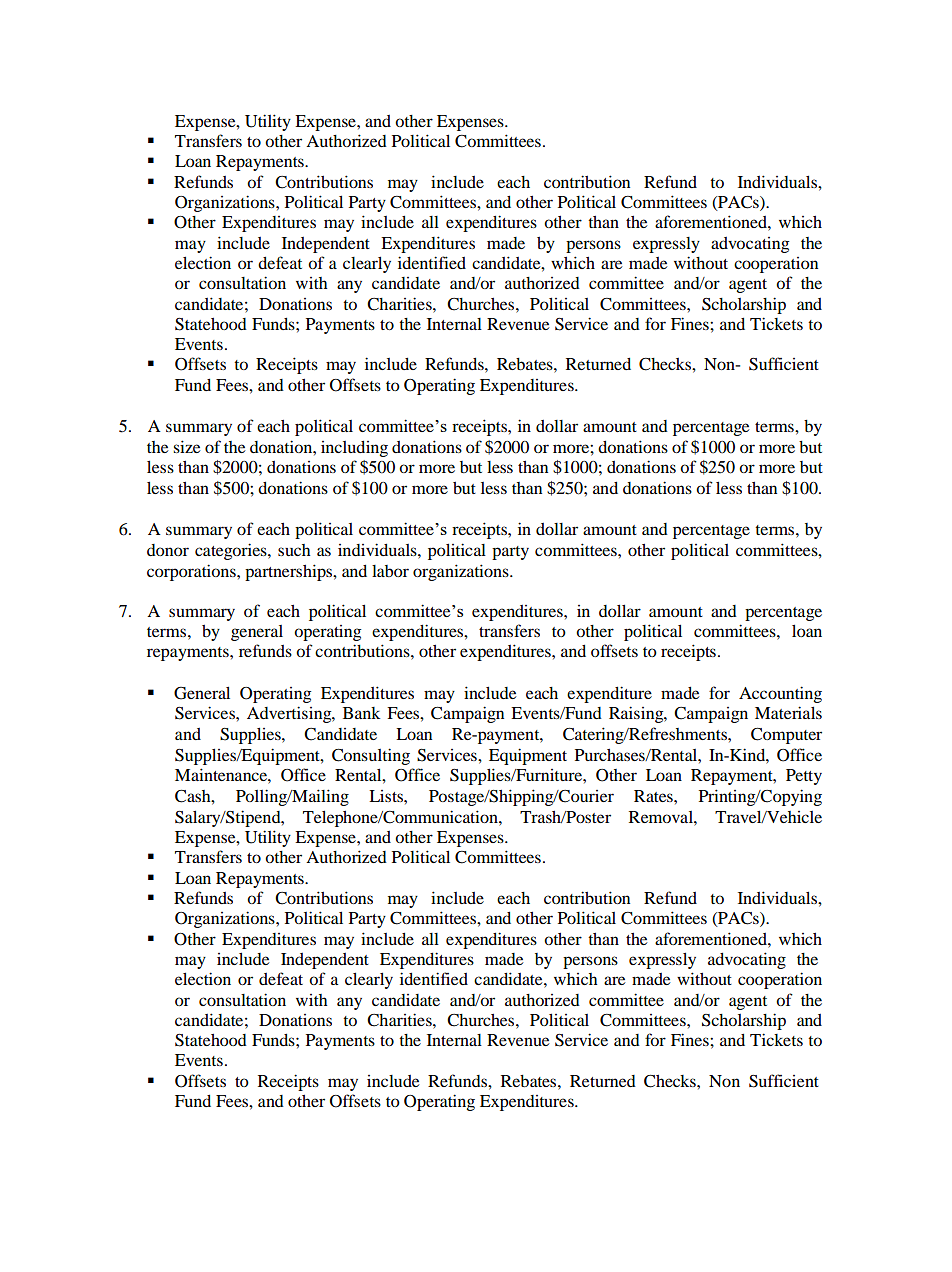  I want to click on Bank, so click(361, 713).
